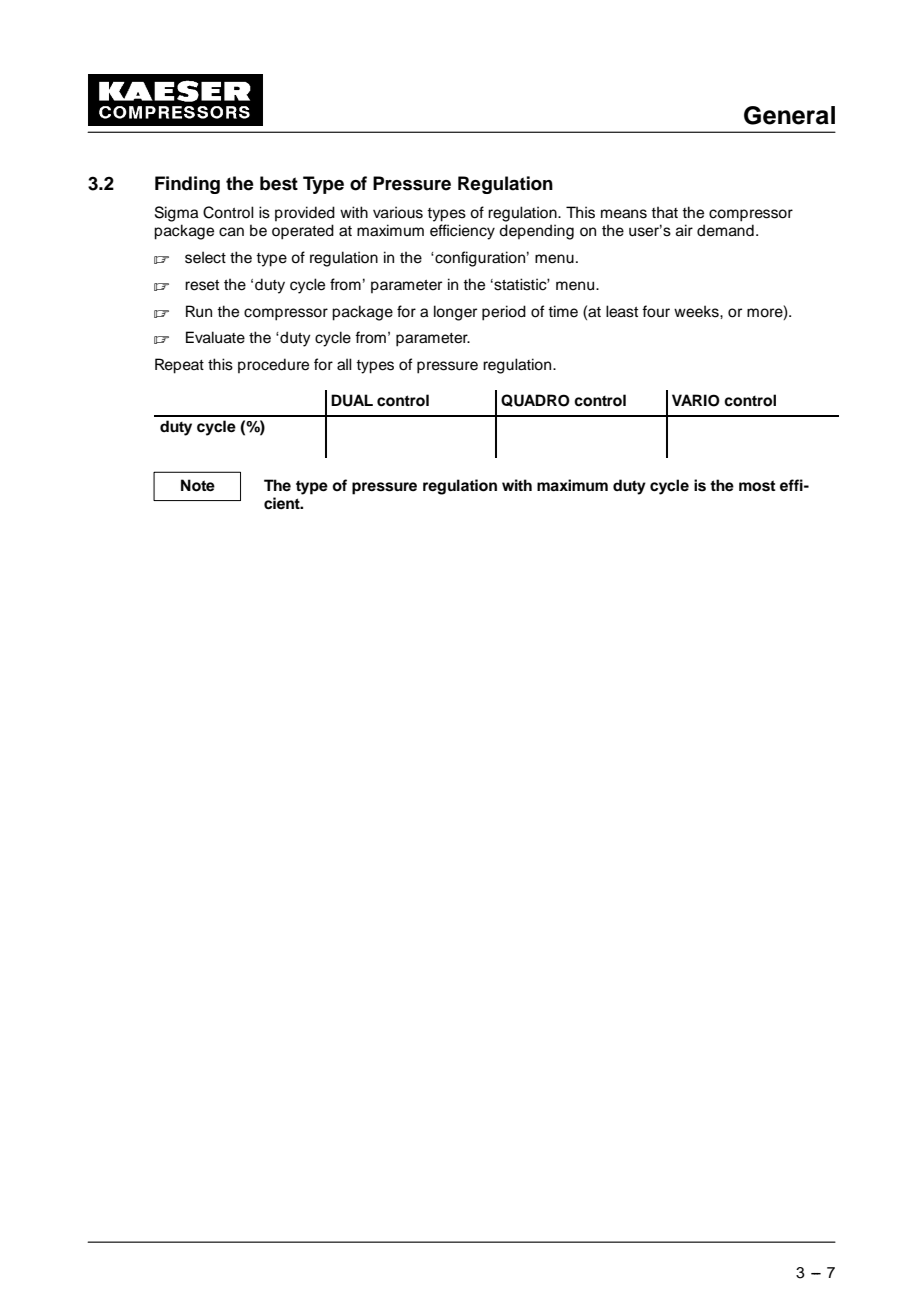  Describe the element at coordinates (273, 365) in the document. I see `procedure` at that location.
